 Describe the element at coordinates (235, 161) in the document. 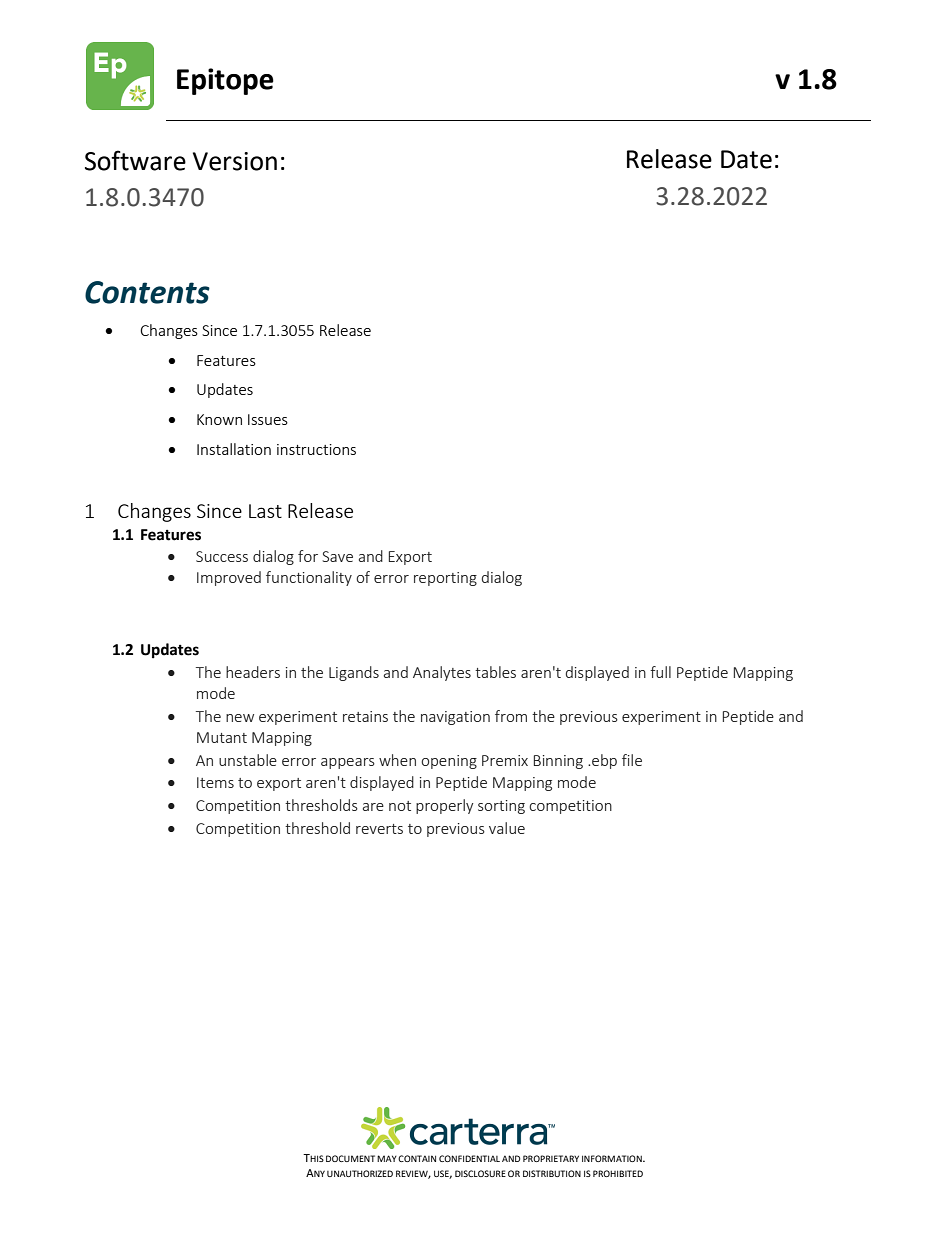

I see `Version` at that location.
